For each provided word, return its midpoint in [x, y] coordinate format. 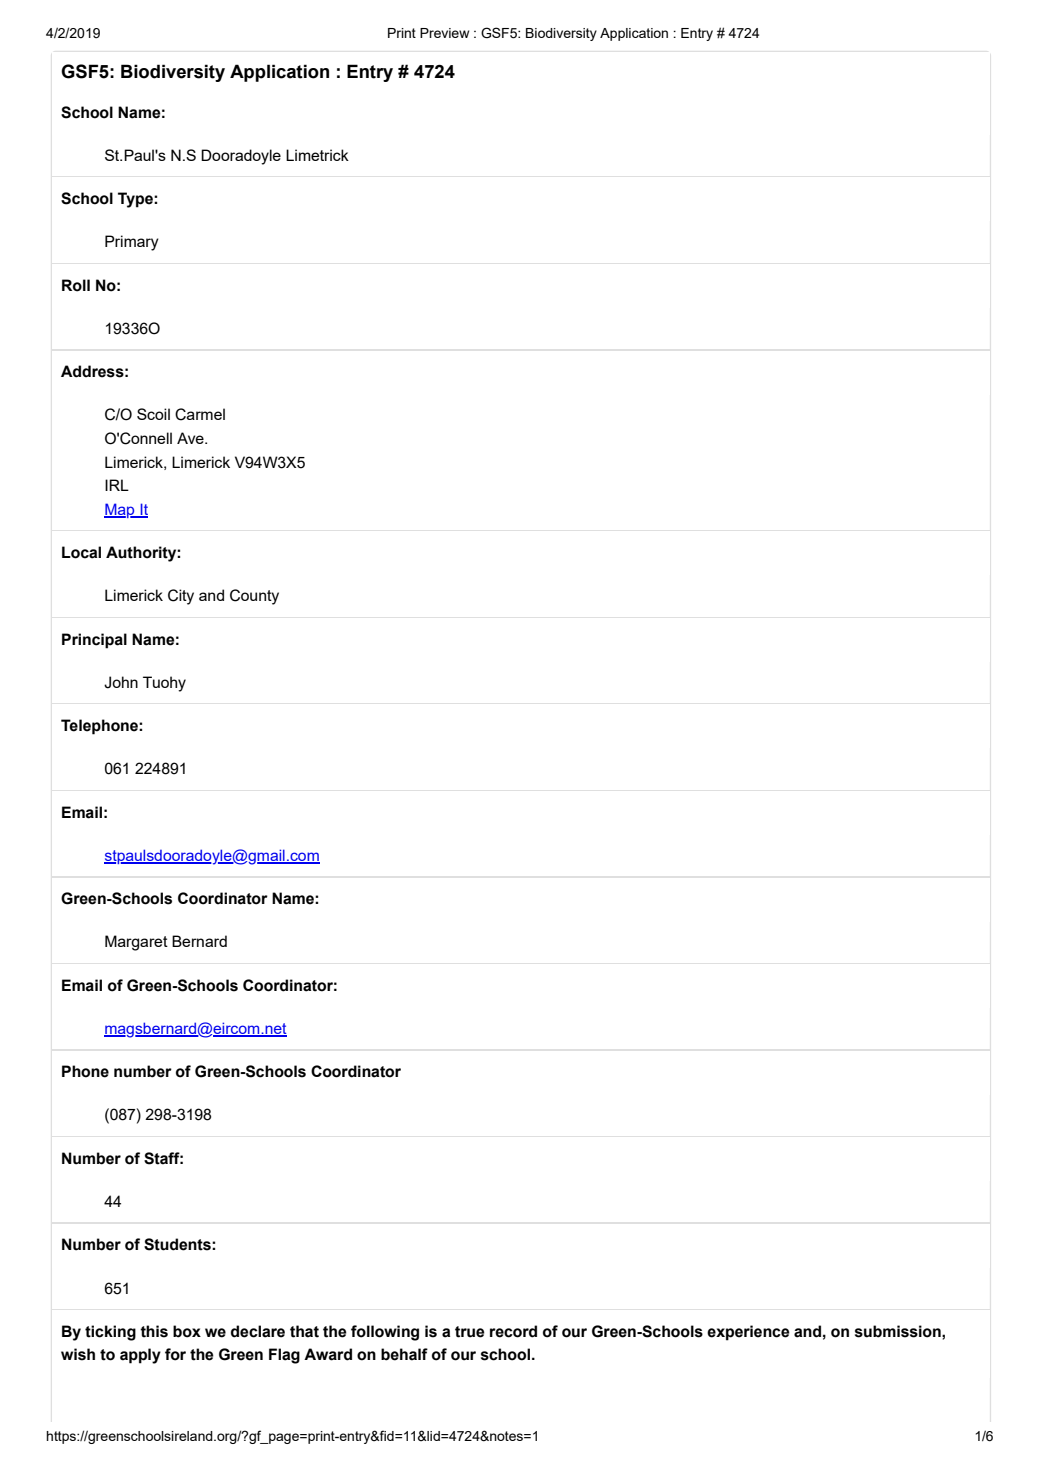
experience [748, 1333]
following [385, 1333]
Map [120, 510]
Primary [132, 243]
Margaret [136, 943]
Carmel [200, 414]
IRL [117, 485]
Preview [444, 33]
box [187, 1331]
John [121, 682]
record [513, 1331]
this [154, 1331]
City [181, 597]
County [254, 597]
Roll [76, 285]
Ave [191, 438]
